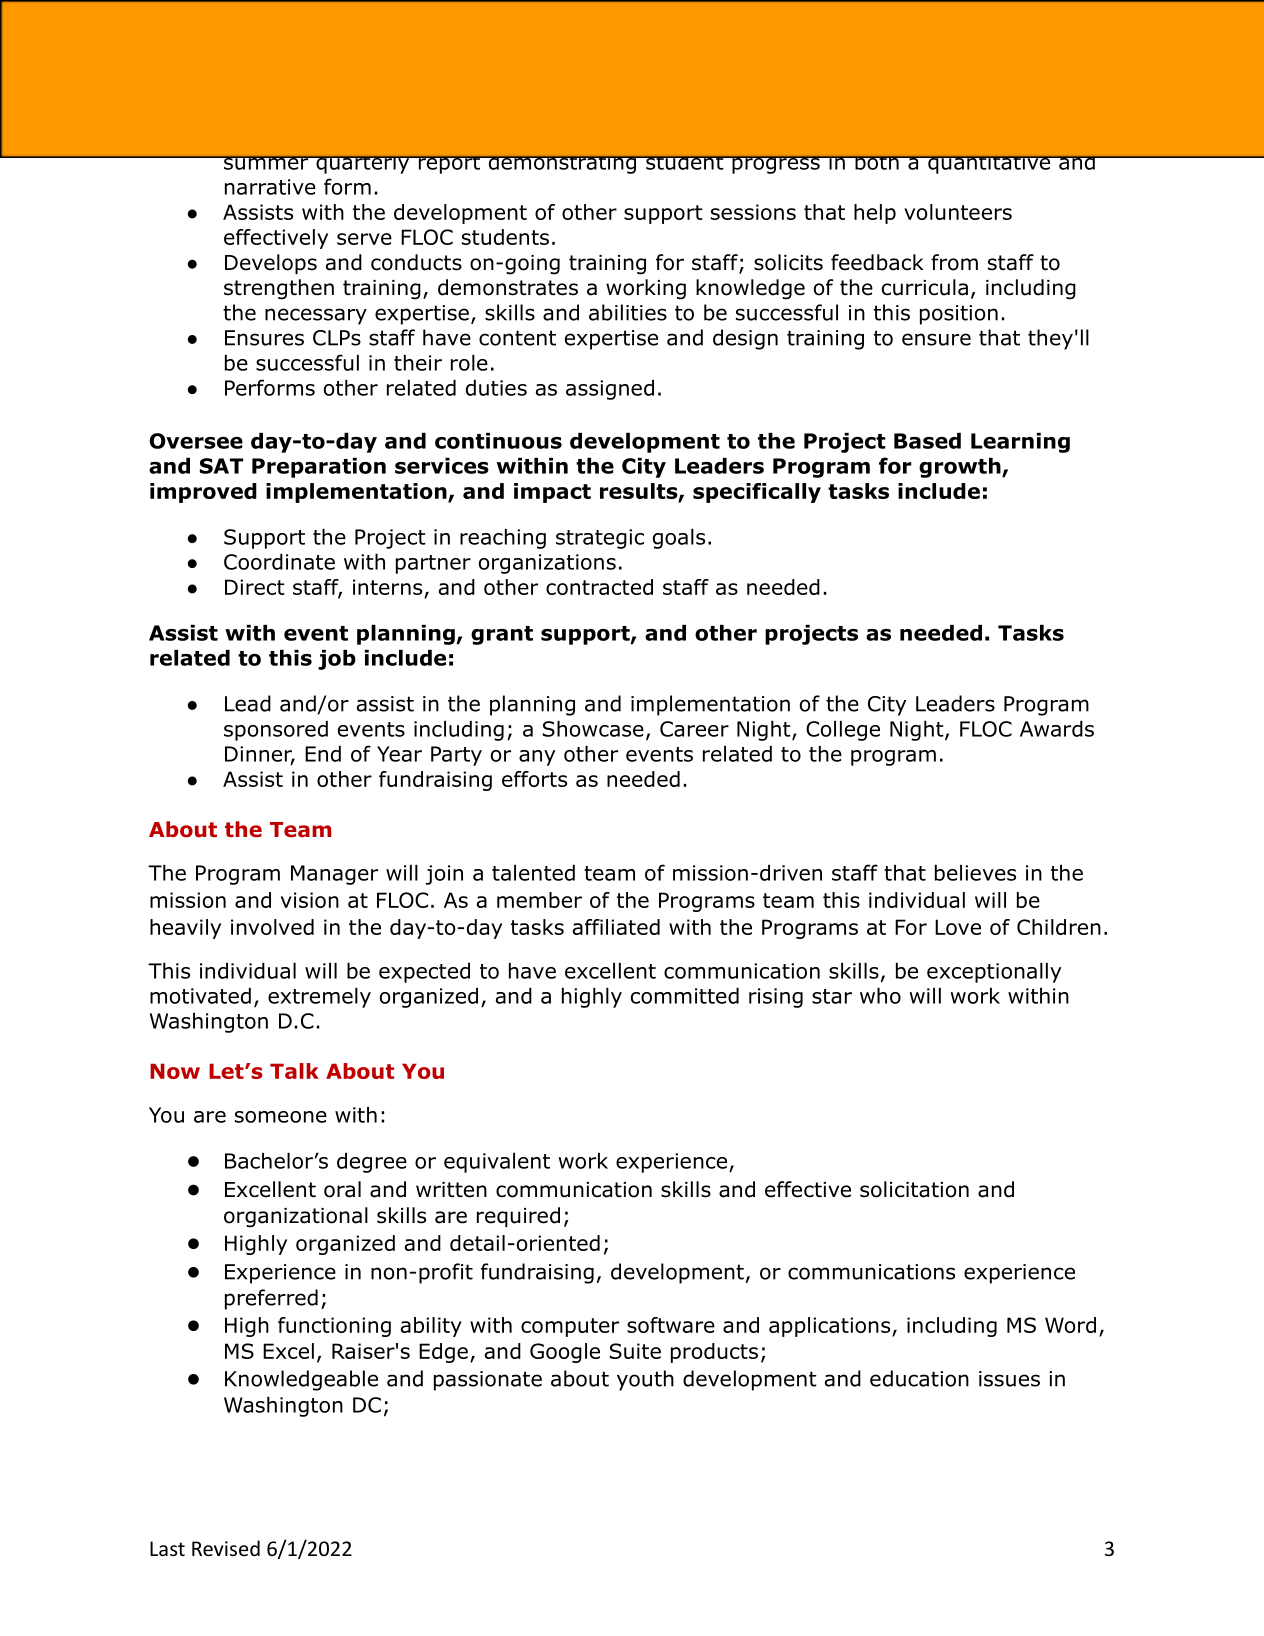 This screenshot has width=1264, height=1636. Describe the element at coordinates (271, 264) in the screenshot. I see `Develops` at that location.
